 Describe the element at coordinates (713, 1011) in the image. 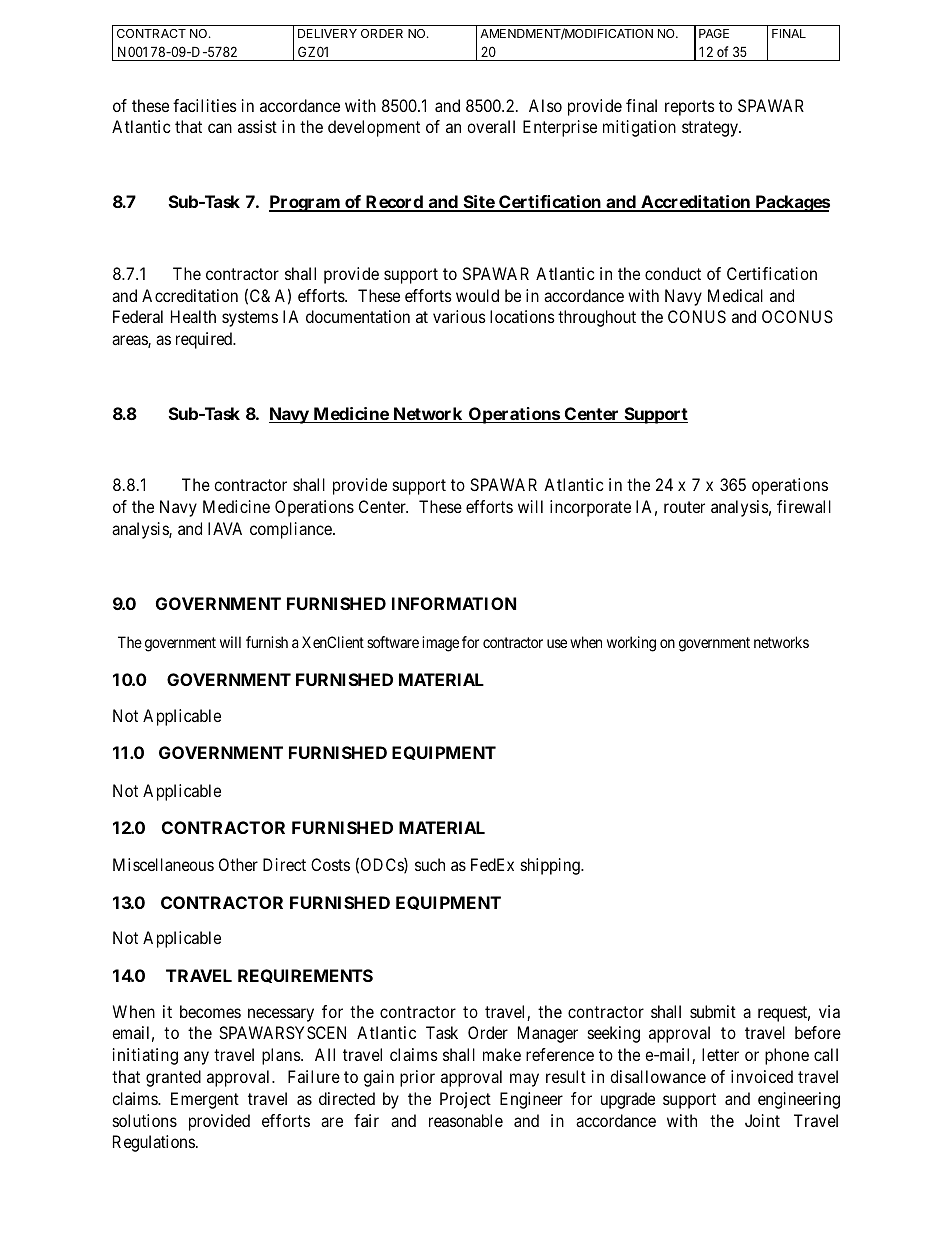

I see `submit` at that location.
